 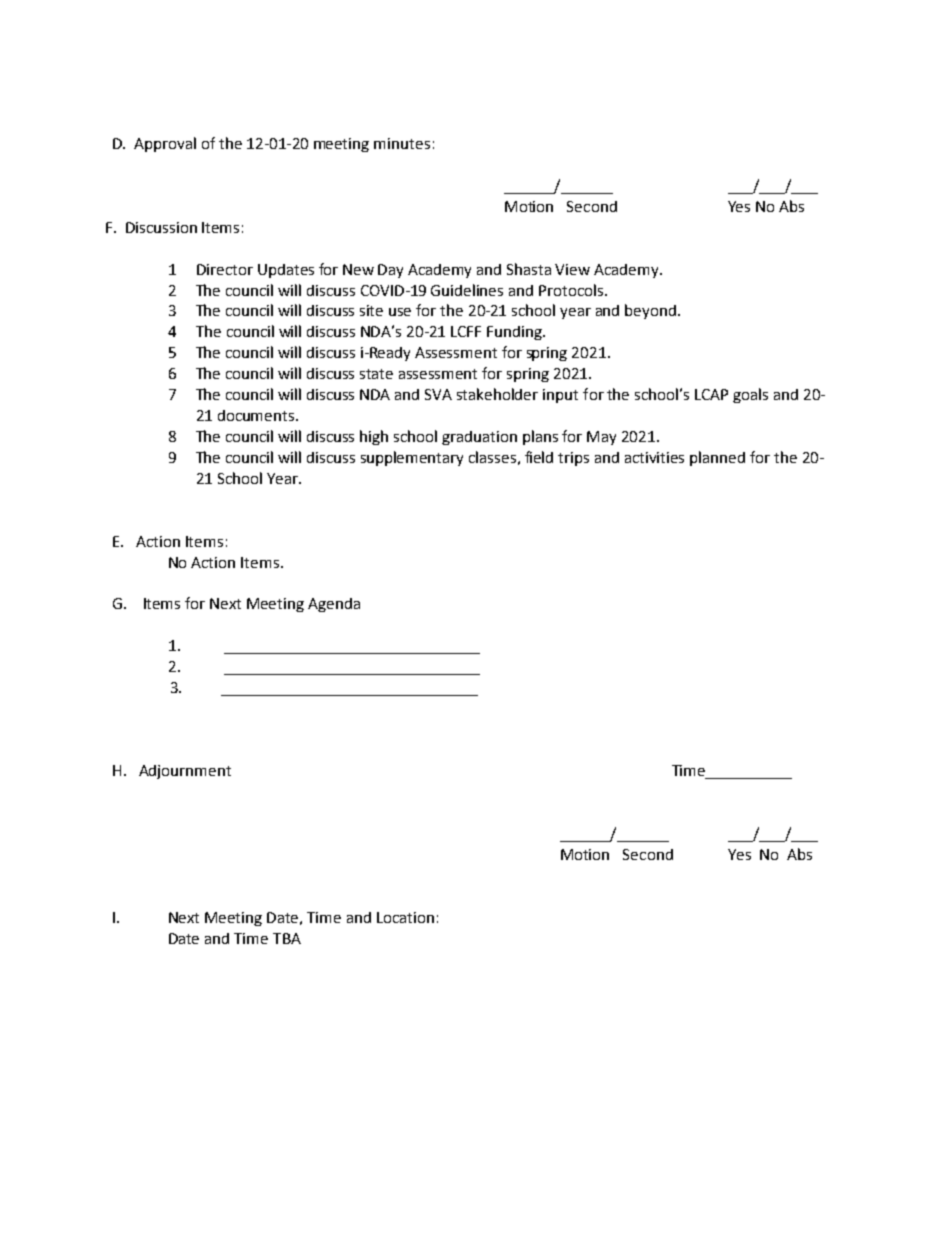 I want to click on documents, so click(x=257, y=415).
